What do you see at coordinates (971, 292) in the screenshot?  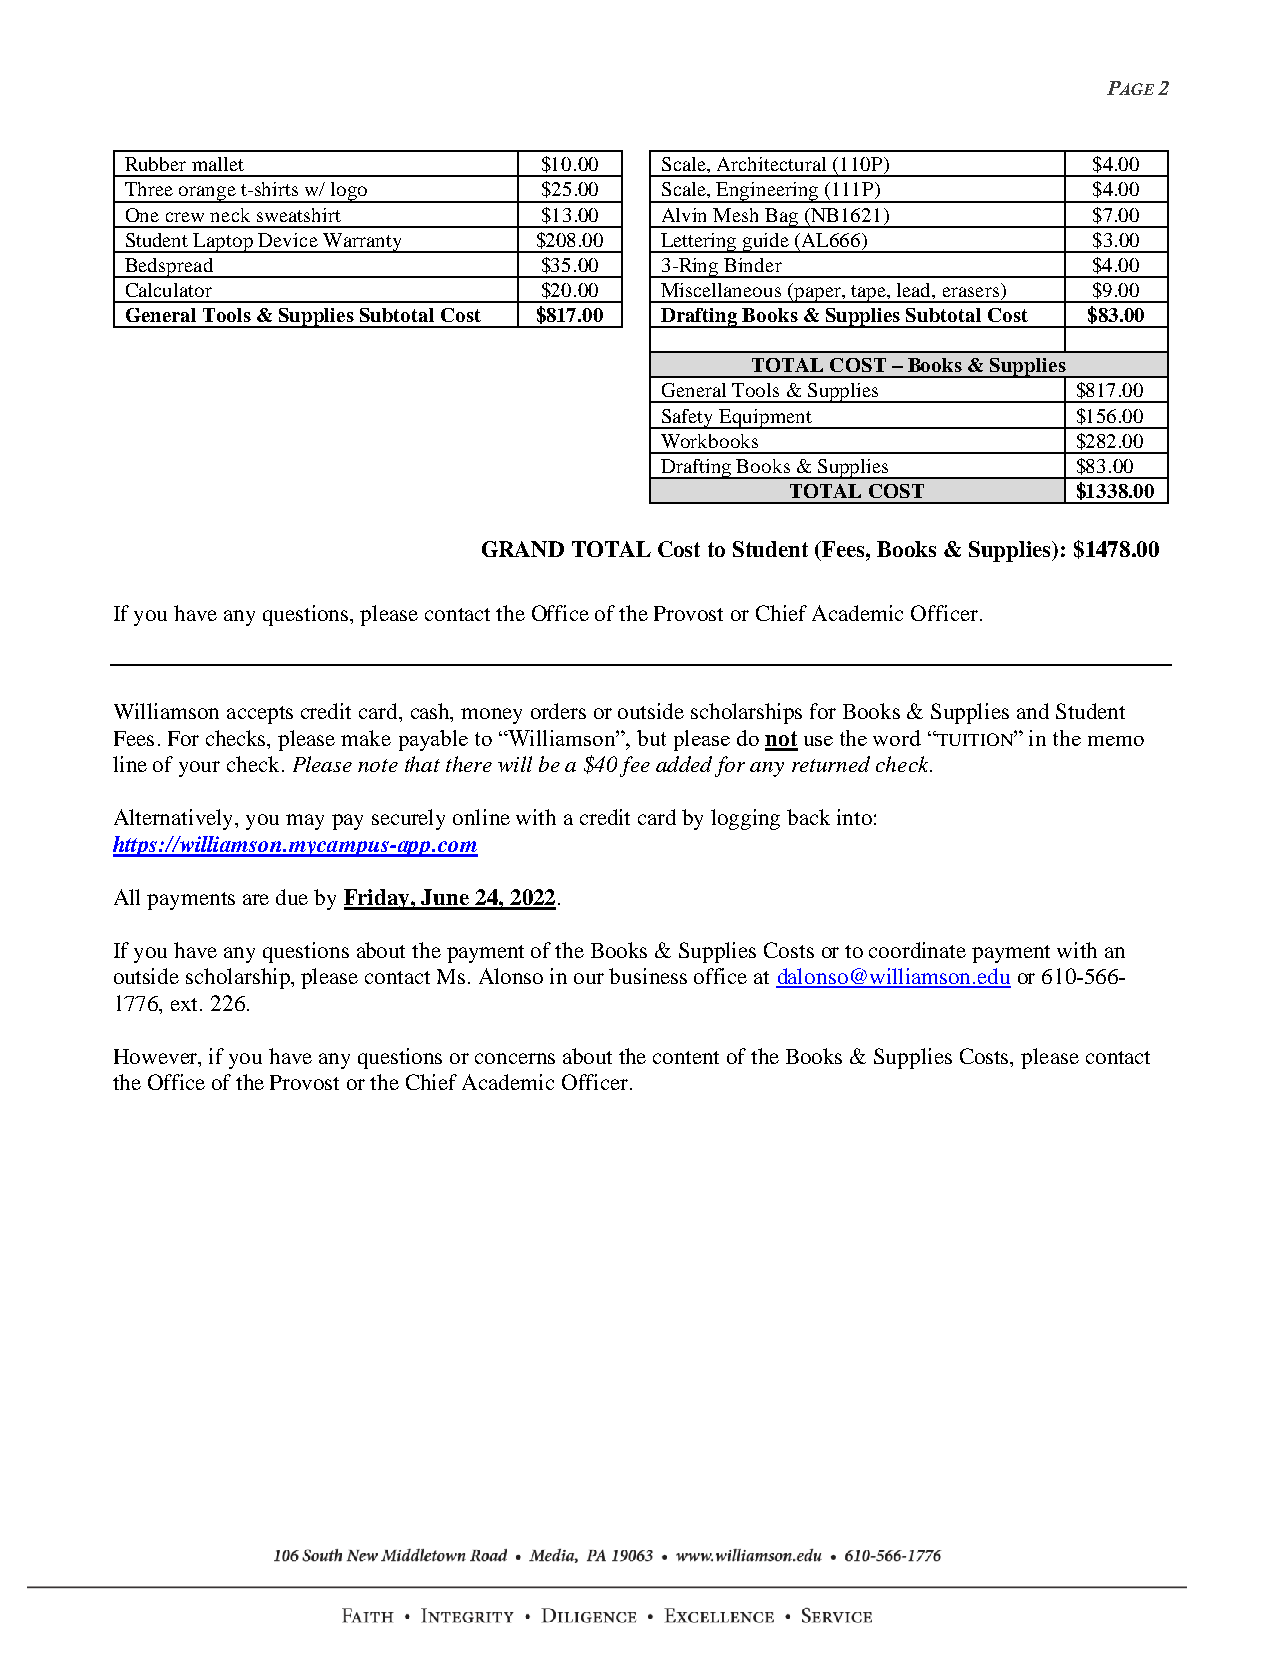 I see `erasers` at bounding box center [971, 292].
